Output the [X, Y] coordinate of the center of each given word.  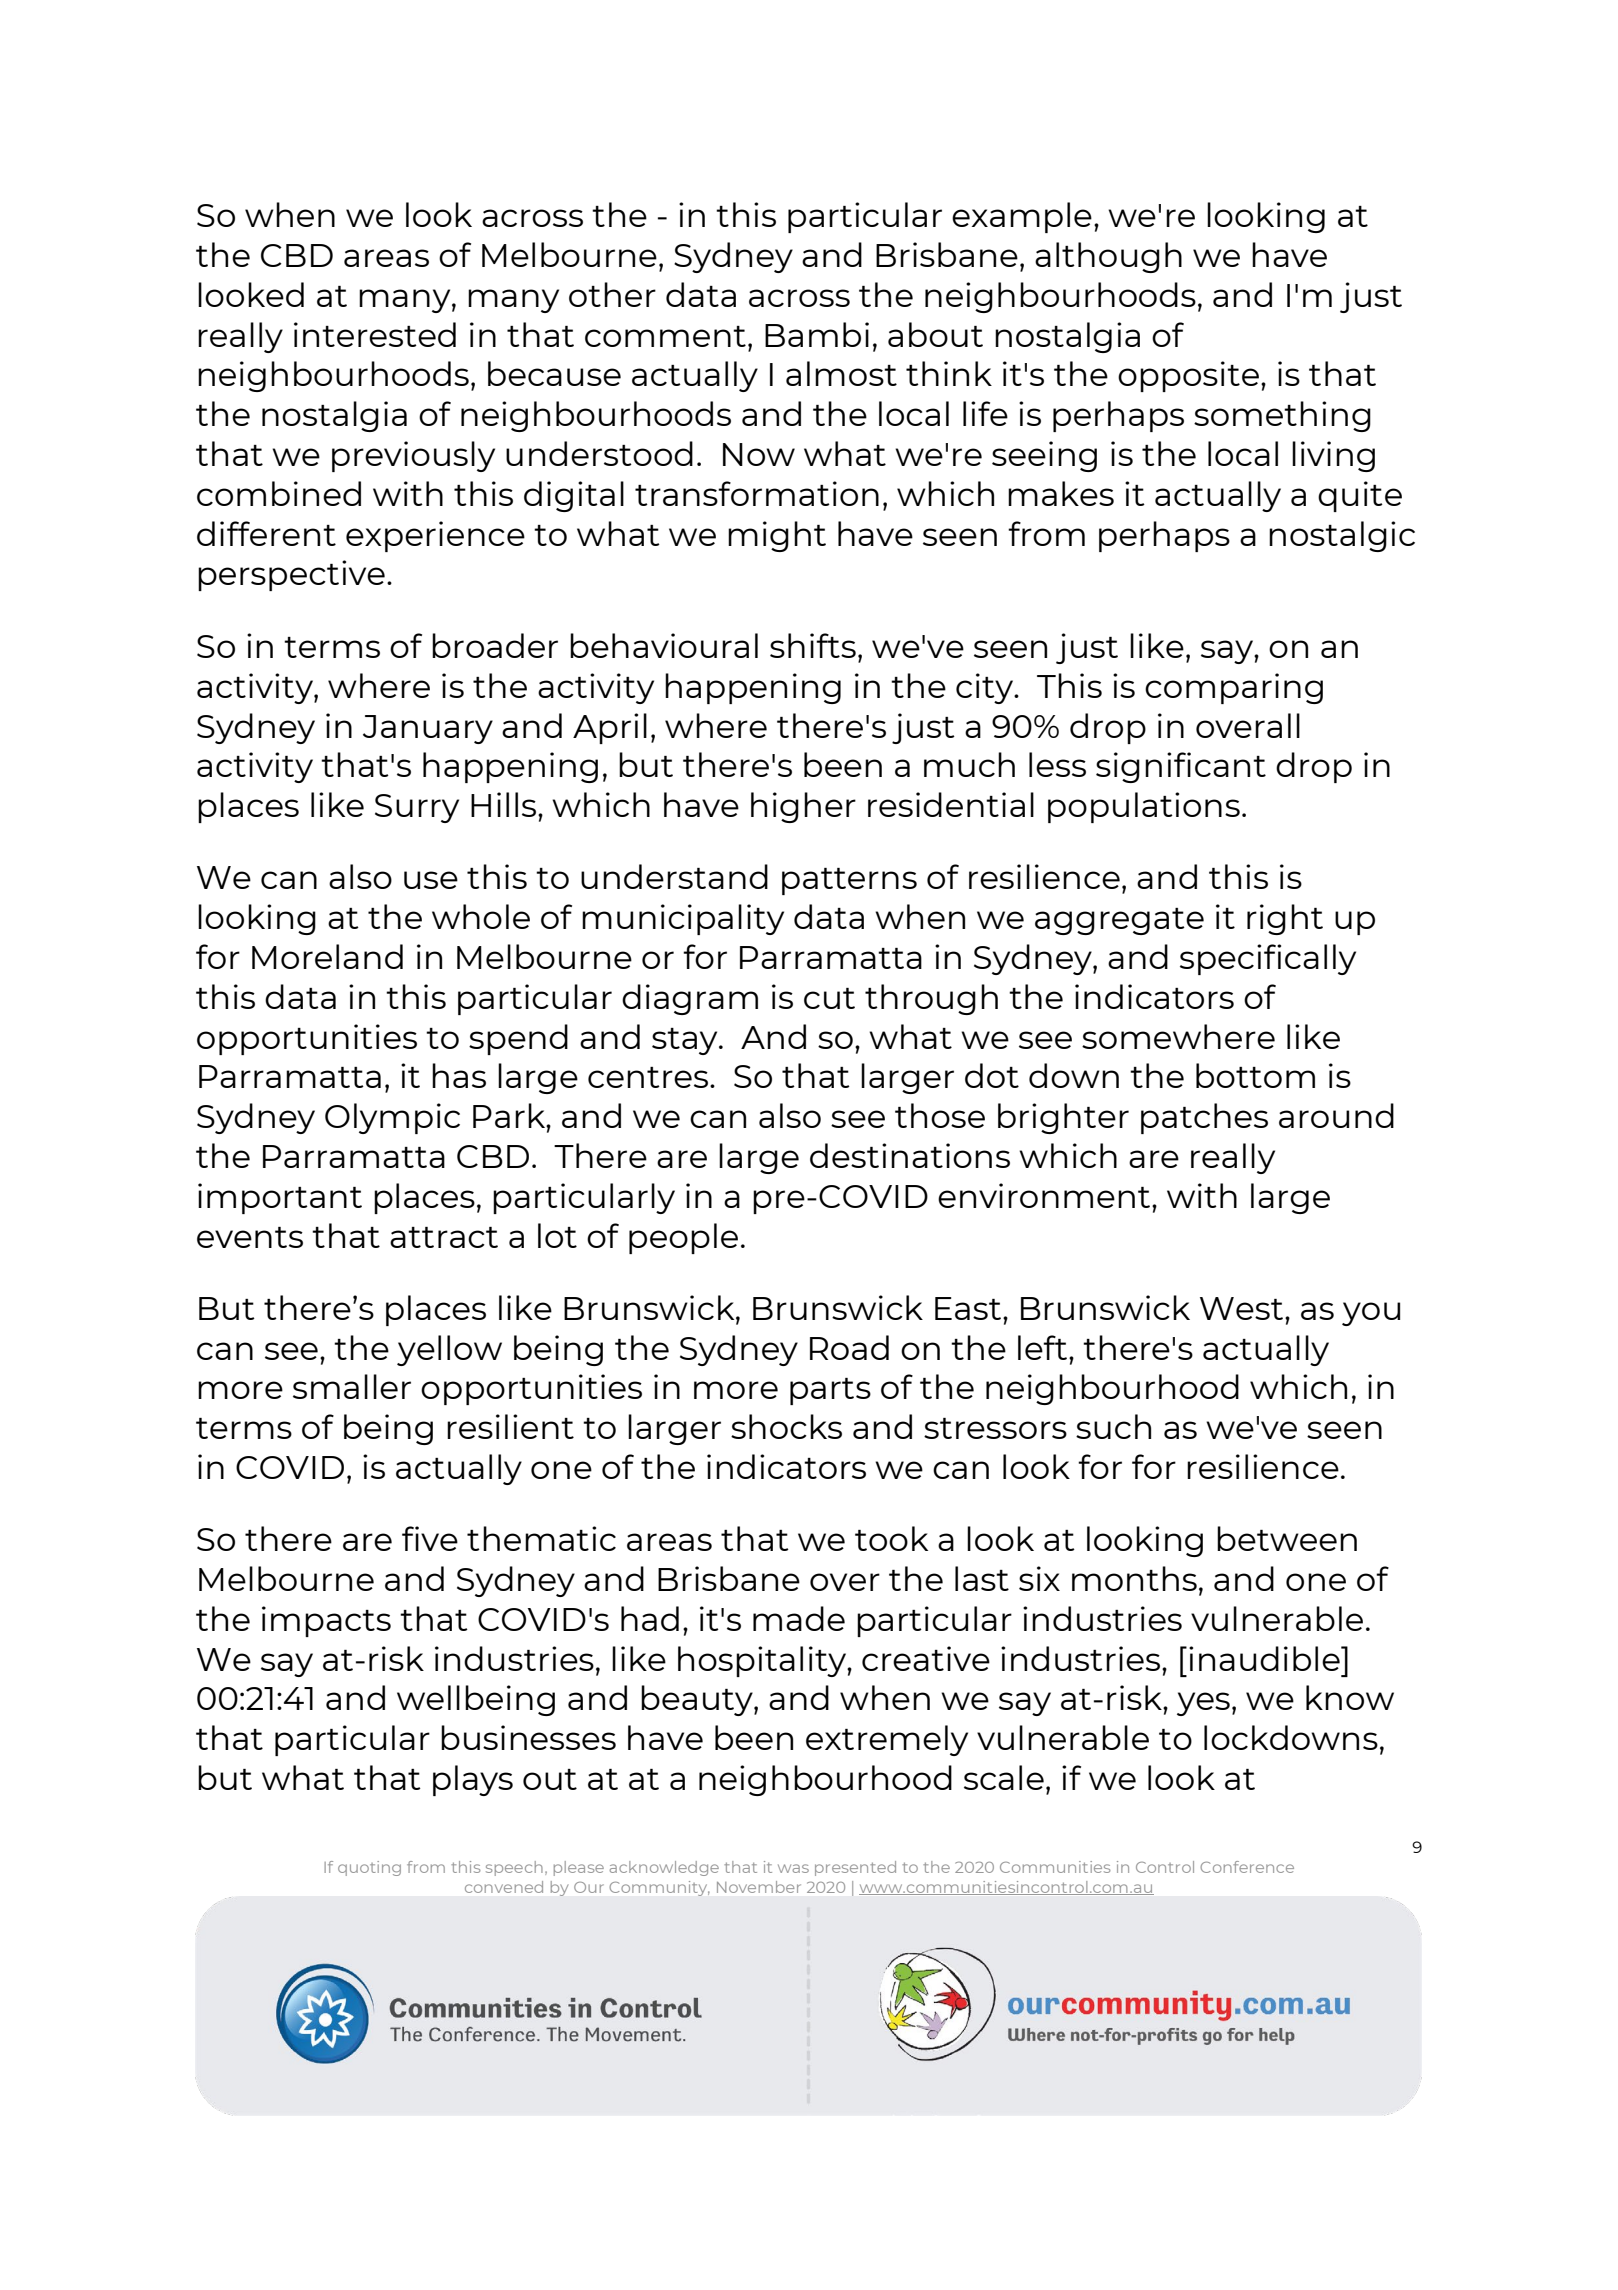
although [1108, 257]
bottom [1255, 1075]
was [793, 1868]
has [459, 1075]
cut [829, 998]
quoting [369, 1868]
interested [375, 334]
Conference [1247, 1867]
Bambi [817, 334]
